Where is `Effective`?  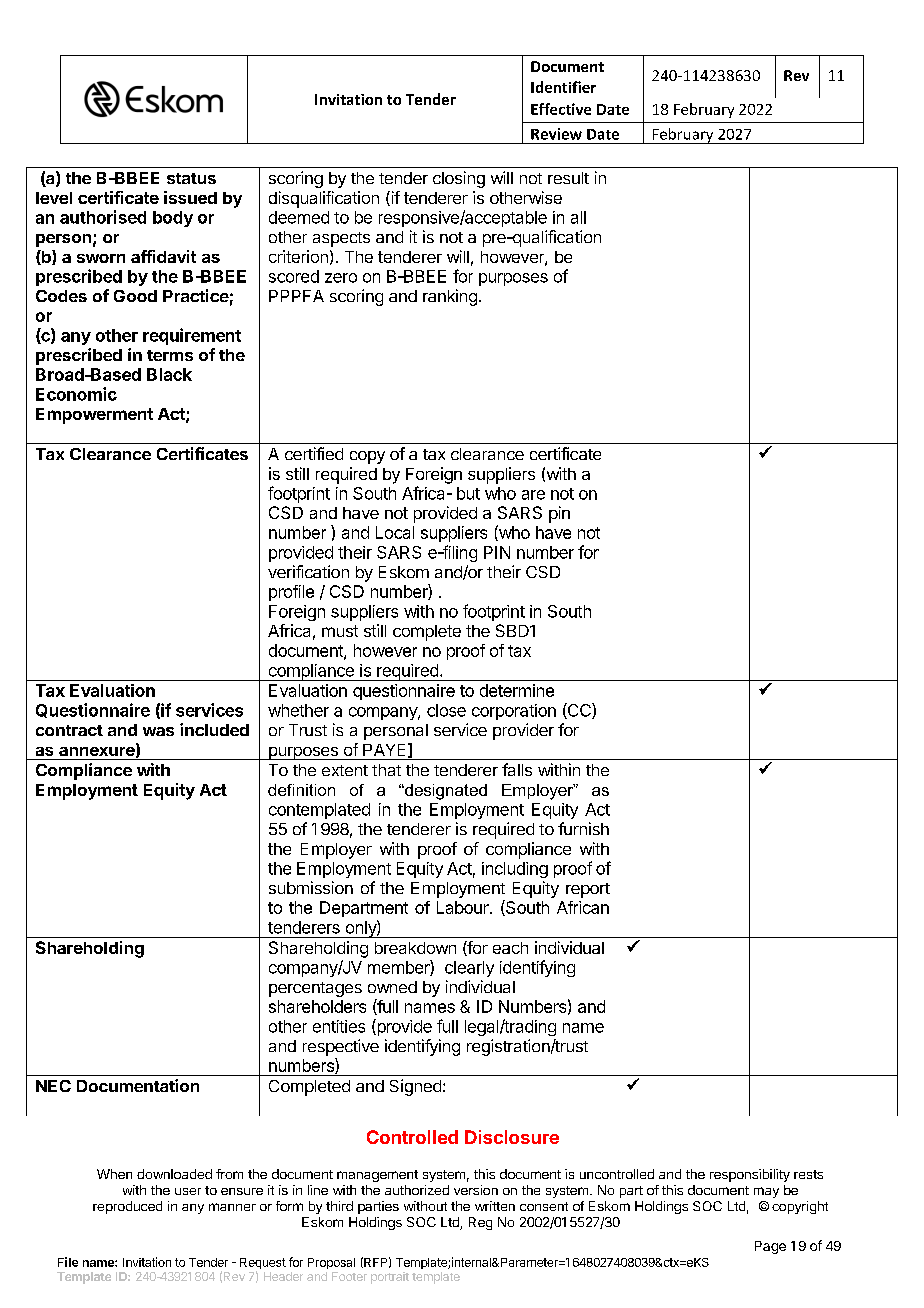
Effective is located at coordinates (561, 109).
